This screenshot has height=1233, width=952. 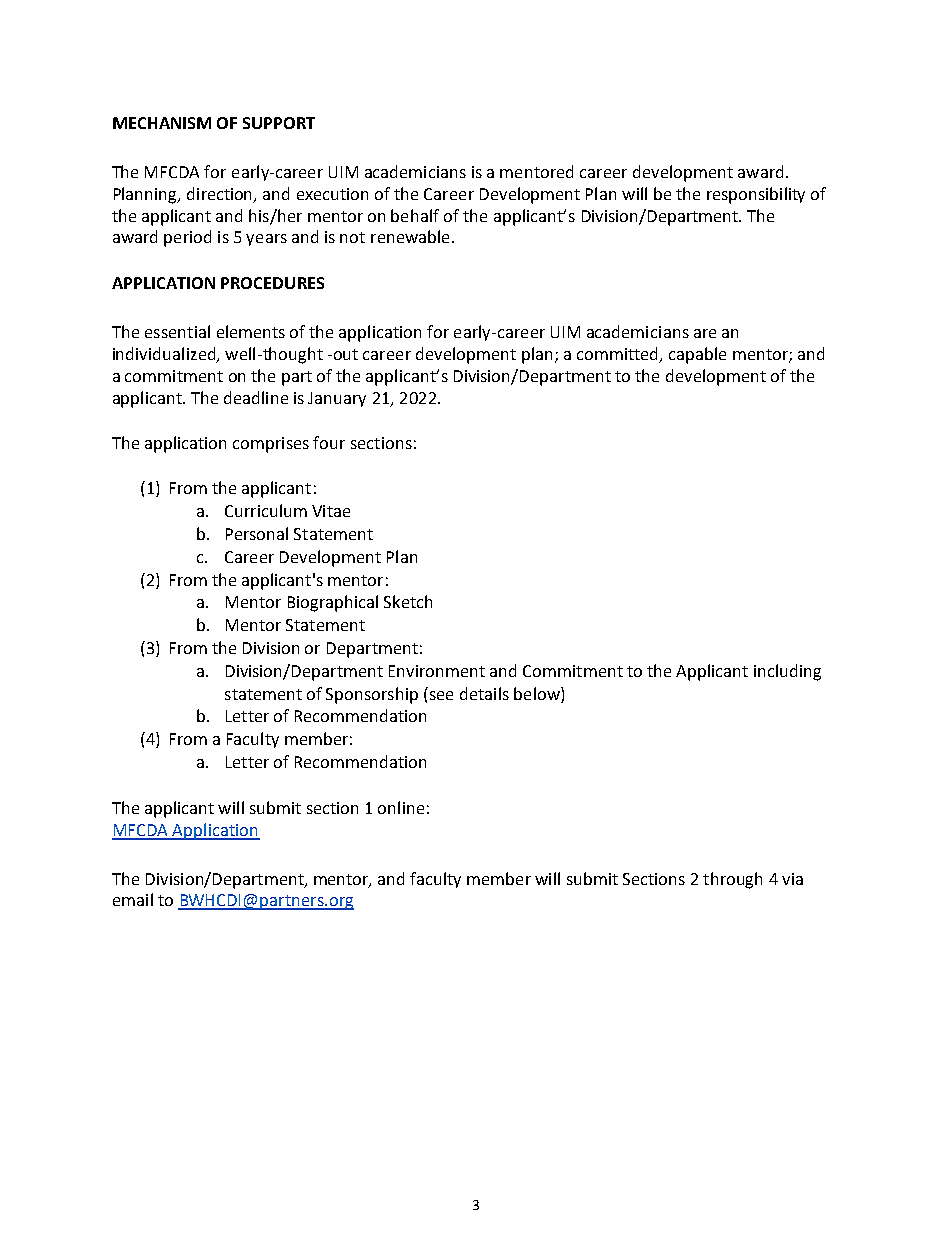 I want to click on capable, so click(x=697, y=355).
